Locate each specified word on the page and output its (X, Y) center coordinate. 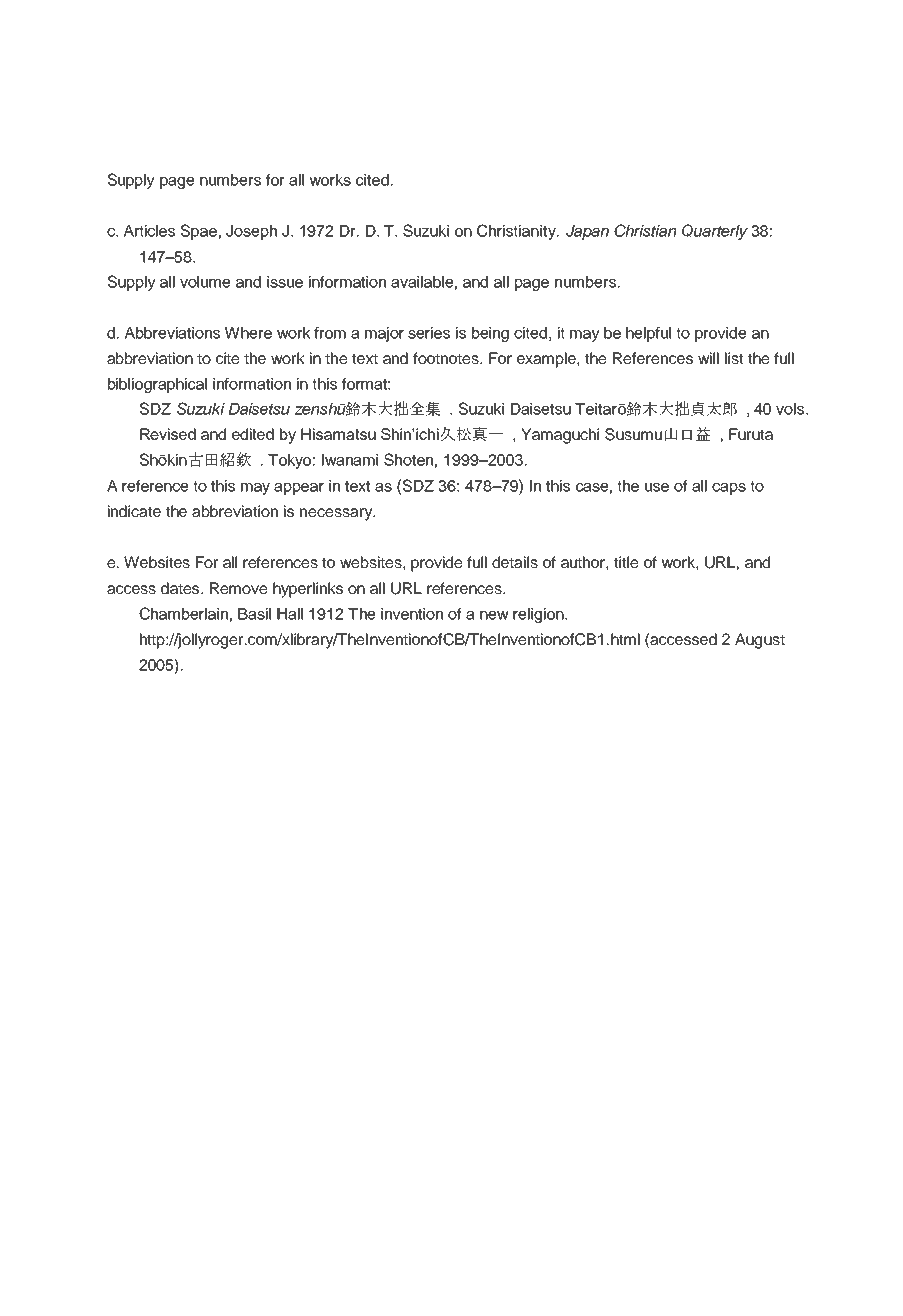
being (490, 334)
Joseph (251, 232)
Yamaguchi (560, 436)
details (515, 562)
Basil (254, 614)
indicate (134, 511)
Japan (587, 232)
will (708, 358)
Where (248, 333)
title (626, 562)
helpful (648, 334)
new (494, 615)
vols (791, 409)
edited (253, 434)
